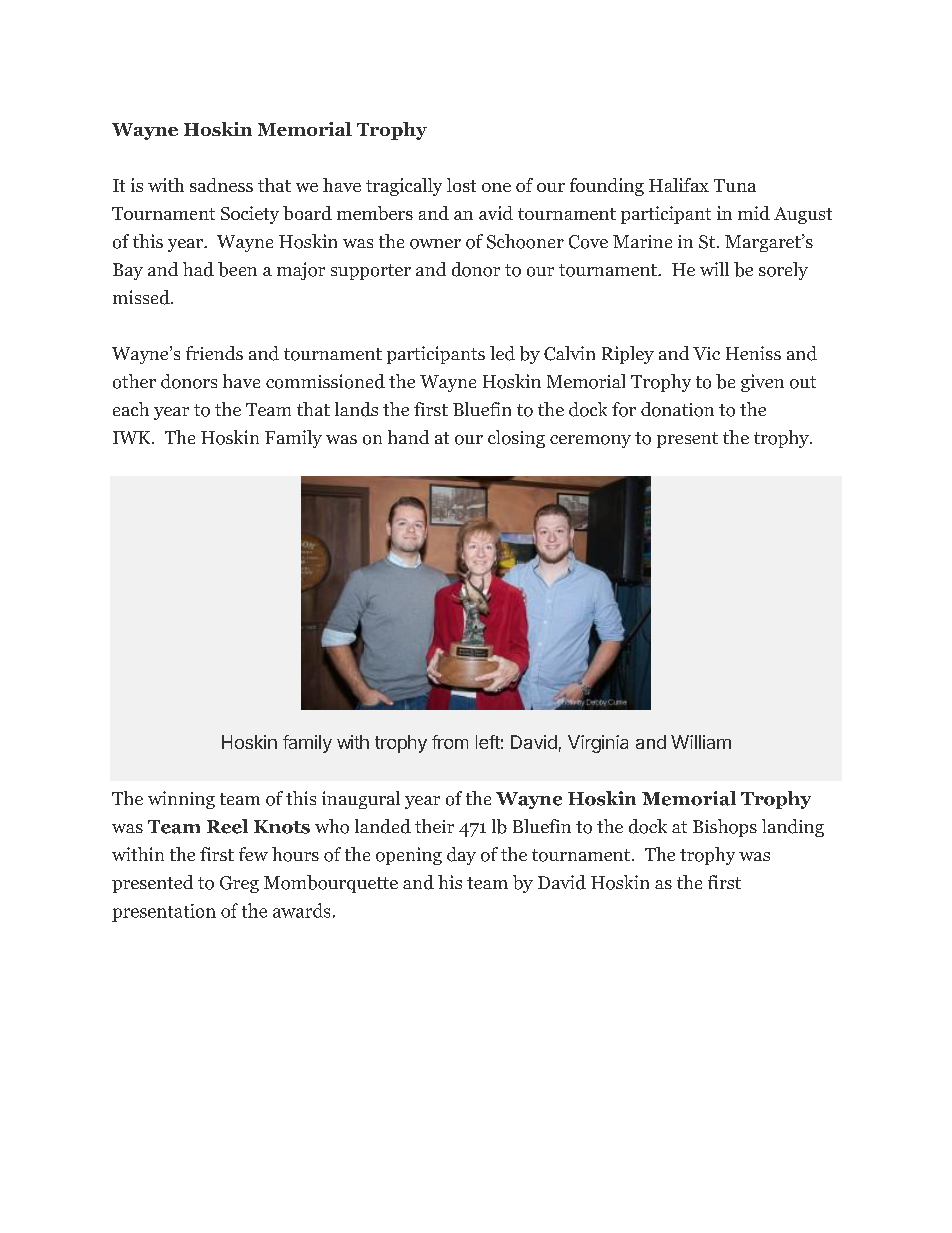 This screenshot has width=952, height=1233. I want to click on from, so click(450, 742).
